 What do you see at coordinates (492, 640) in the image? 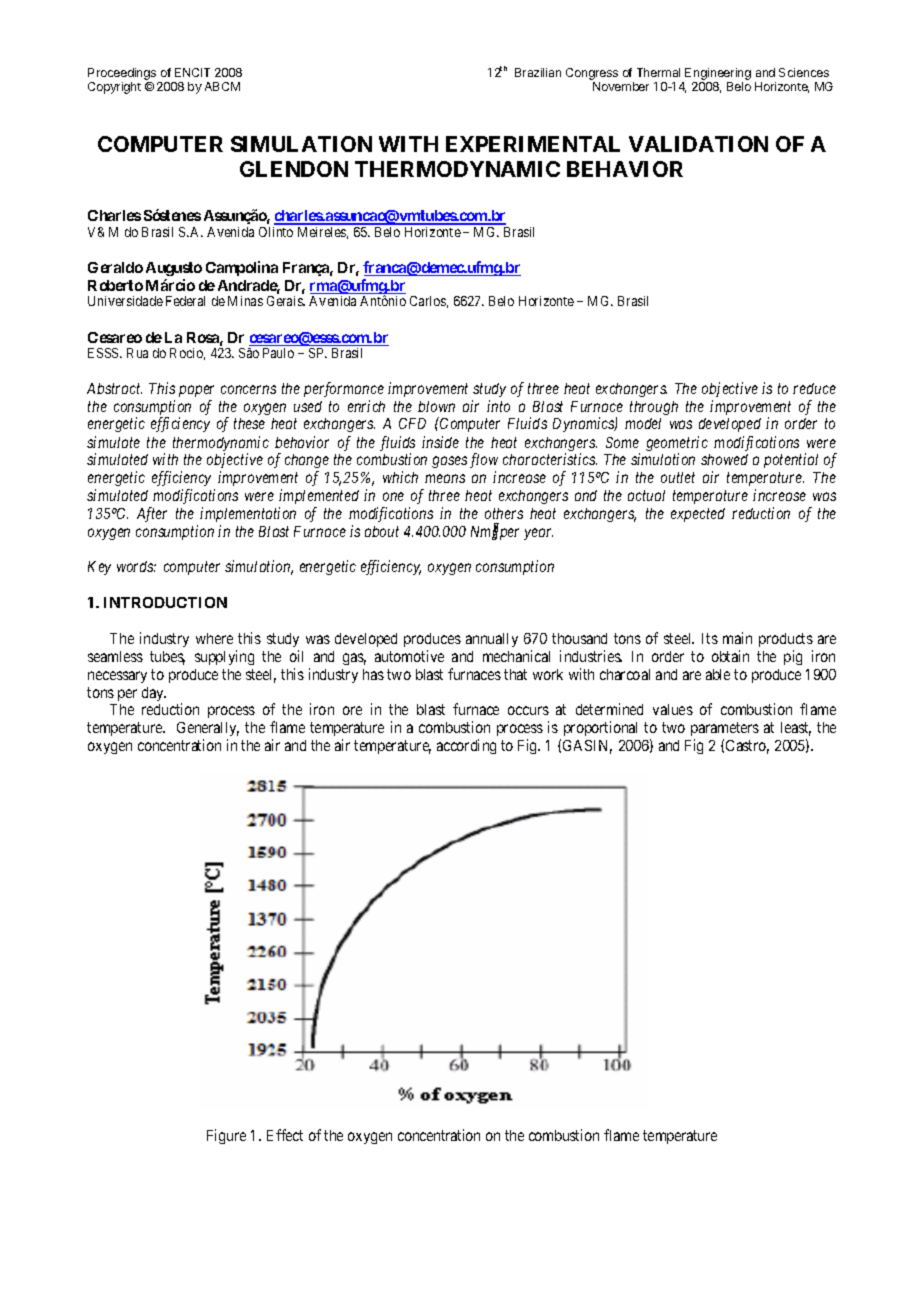
I see `annually` at bounding box center [492, 640].
